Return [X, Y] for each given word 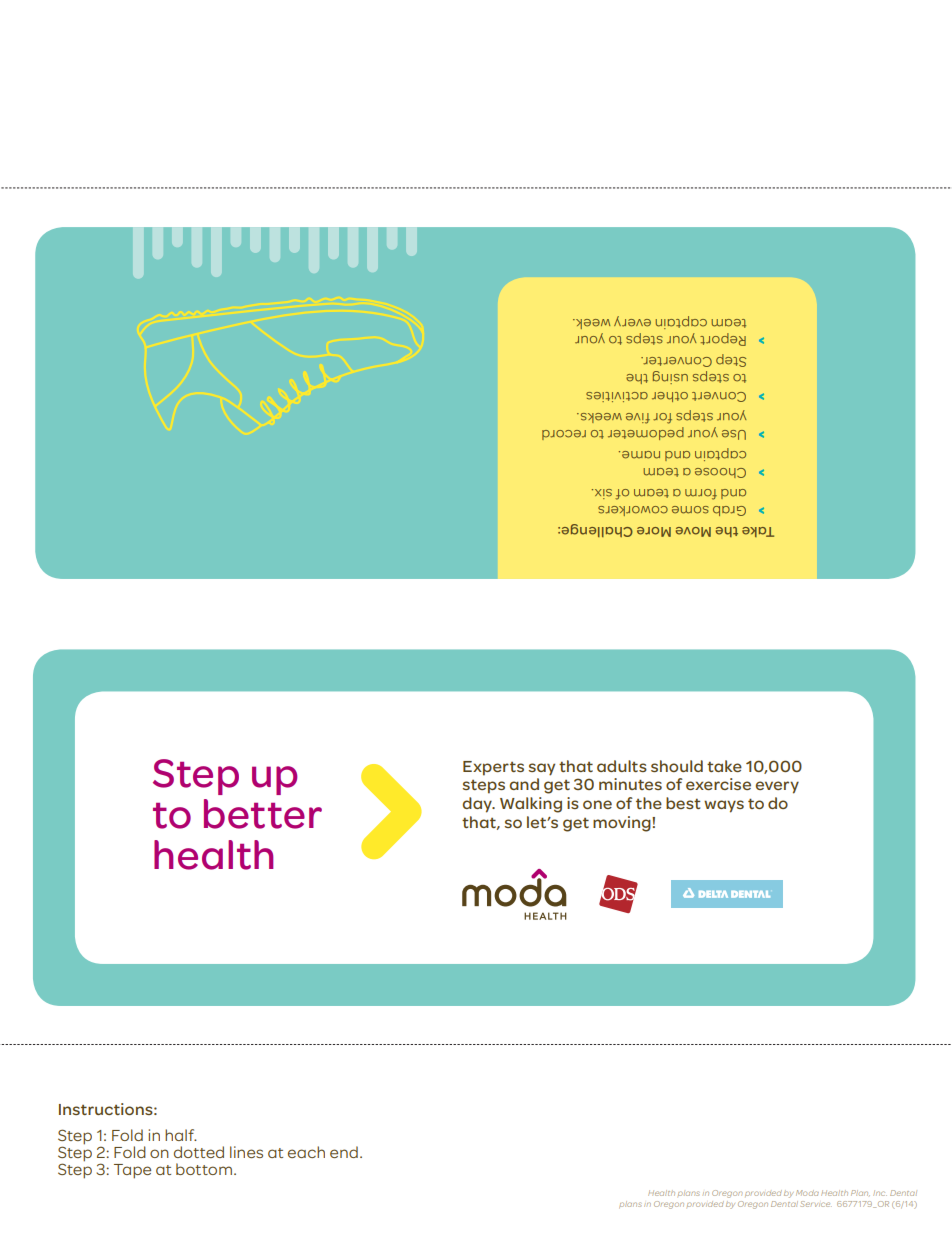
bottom [204, 1169]
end [344, 1152]
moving [623, 824]
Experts [493, 768]
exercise [718, 784]
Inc [880, 1193]
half [181, 1135]
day [478, 805]
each [306, 1152]
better [263, 814]
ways [724, 806]
